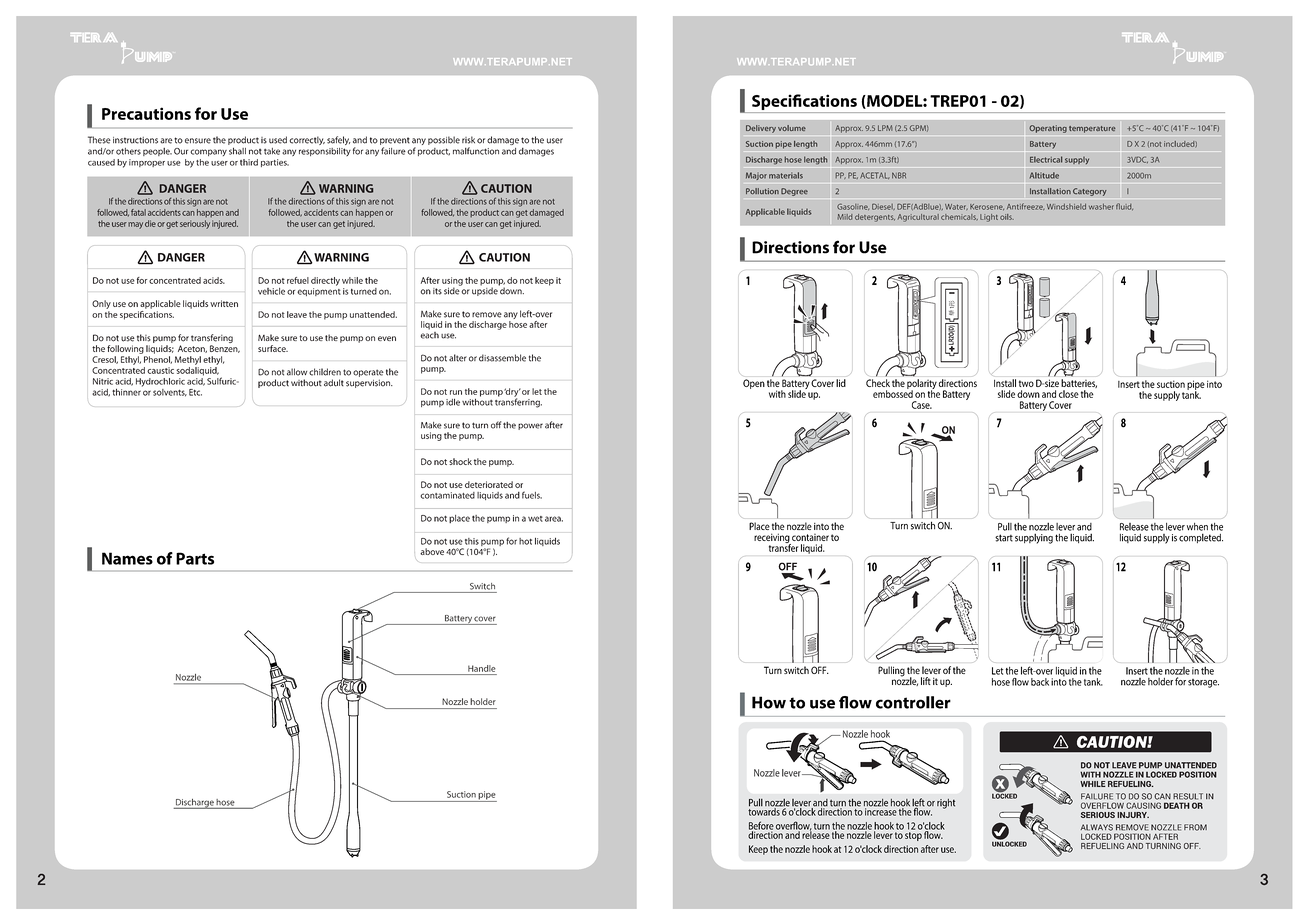  I want to click on batteries, so click(1079, 383).
